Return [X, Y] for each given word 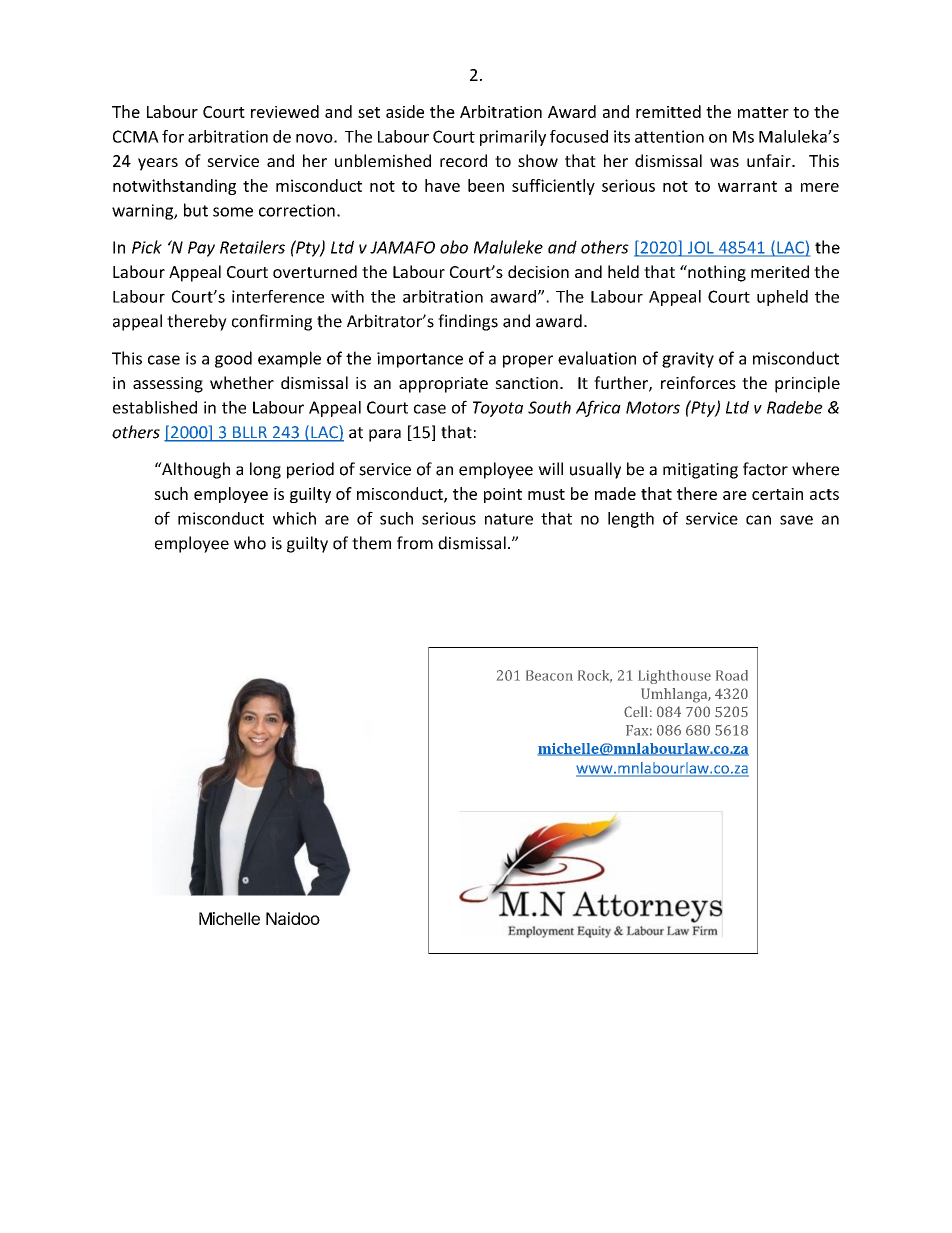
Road [732, 675]
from [415, 543]
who [250, 543]
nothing [716, 273]
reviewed [285, 111]
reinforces [698, 382]
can [758, 520]
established [155, 407]
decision [538, 271]
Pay [201, 249]
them [371, 543]
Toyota [498, 409]
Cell [636, 711]
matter [763, 112]
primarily [513, 138]
